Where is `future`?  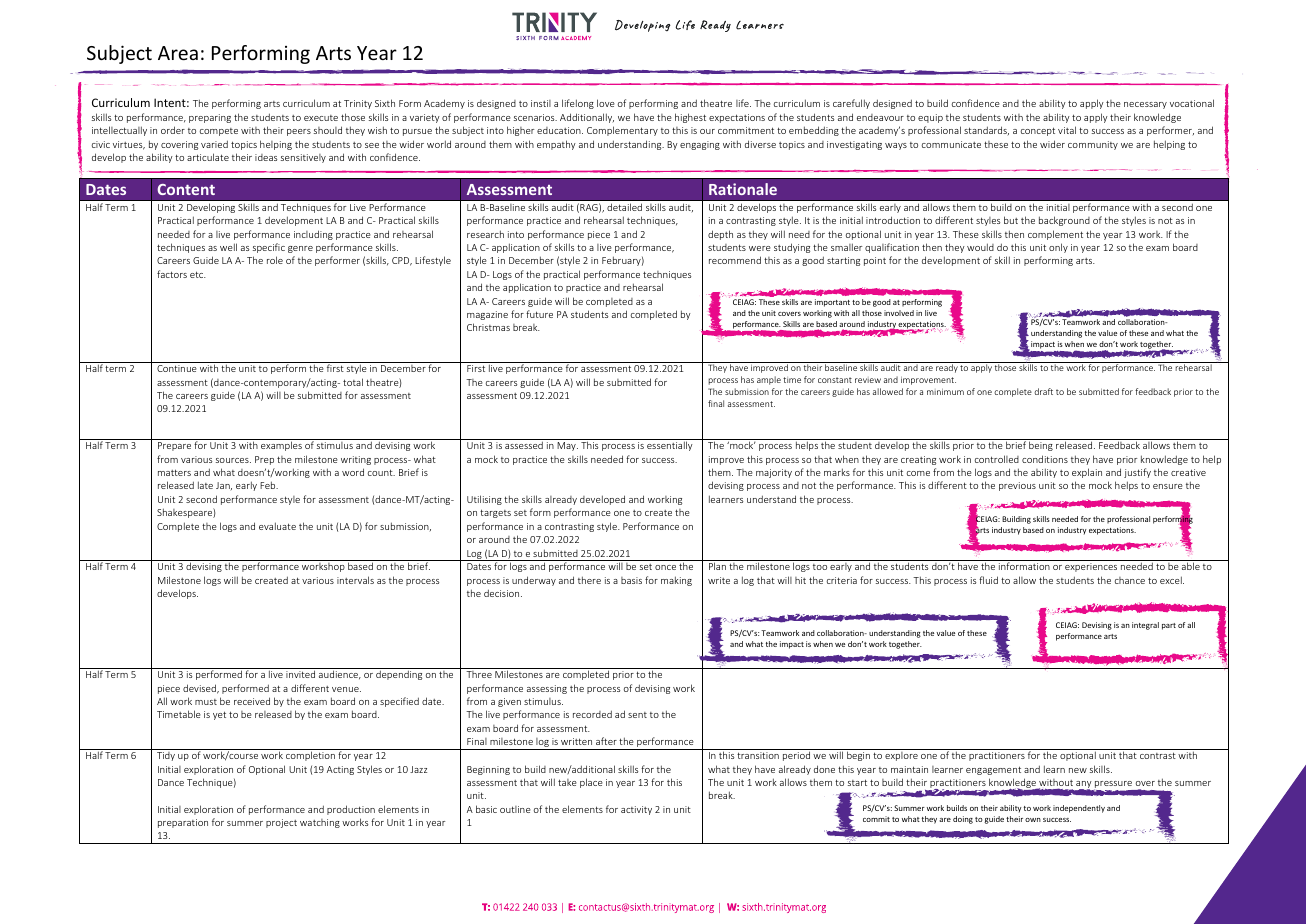
future is located at coordinates (539, 314).
